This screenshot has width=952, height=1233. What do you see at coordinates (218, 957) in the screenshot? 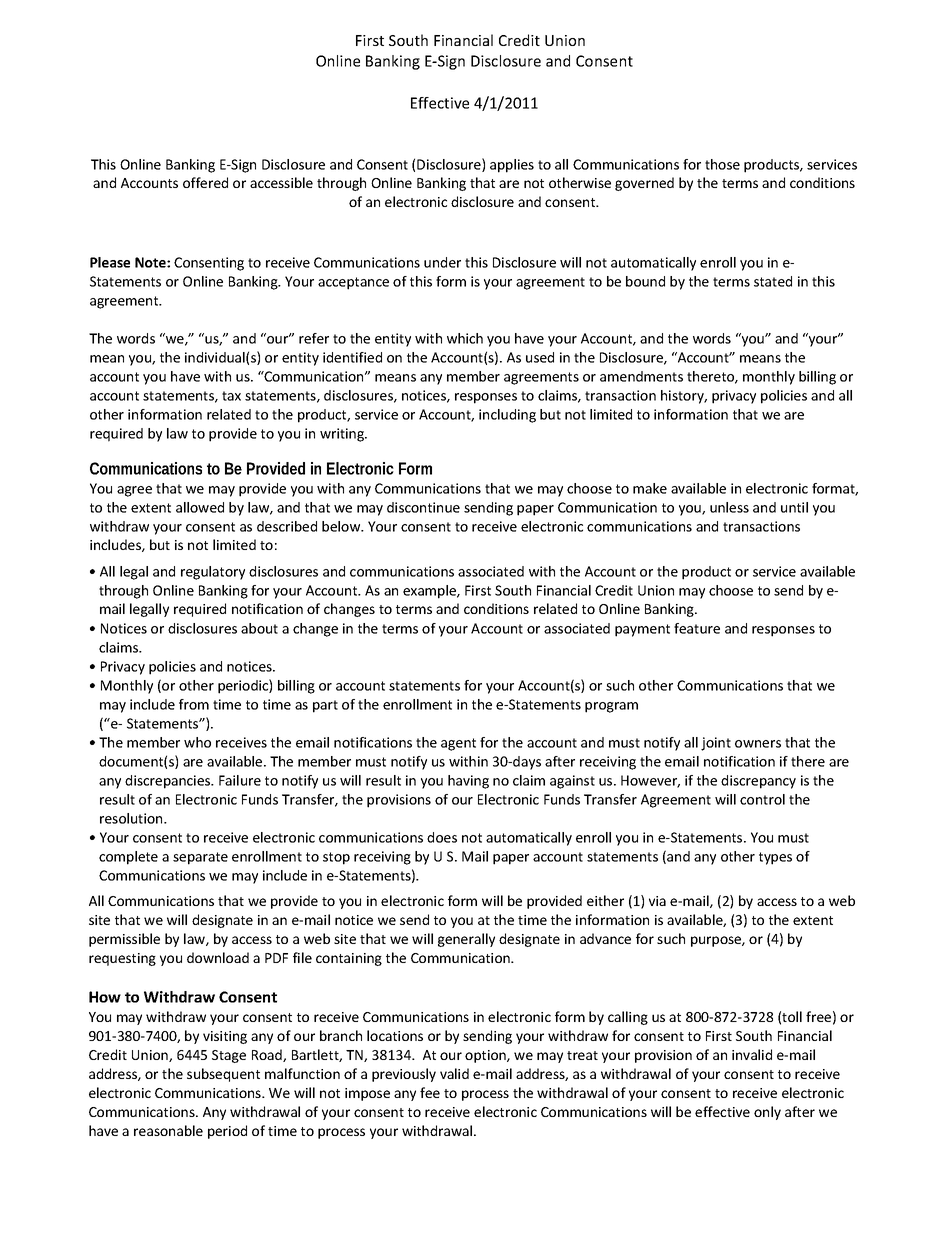
I see `download` at bounding box center [218, 957].
